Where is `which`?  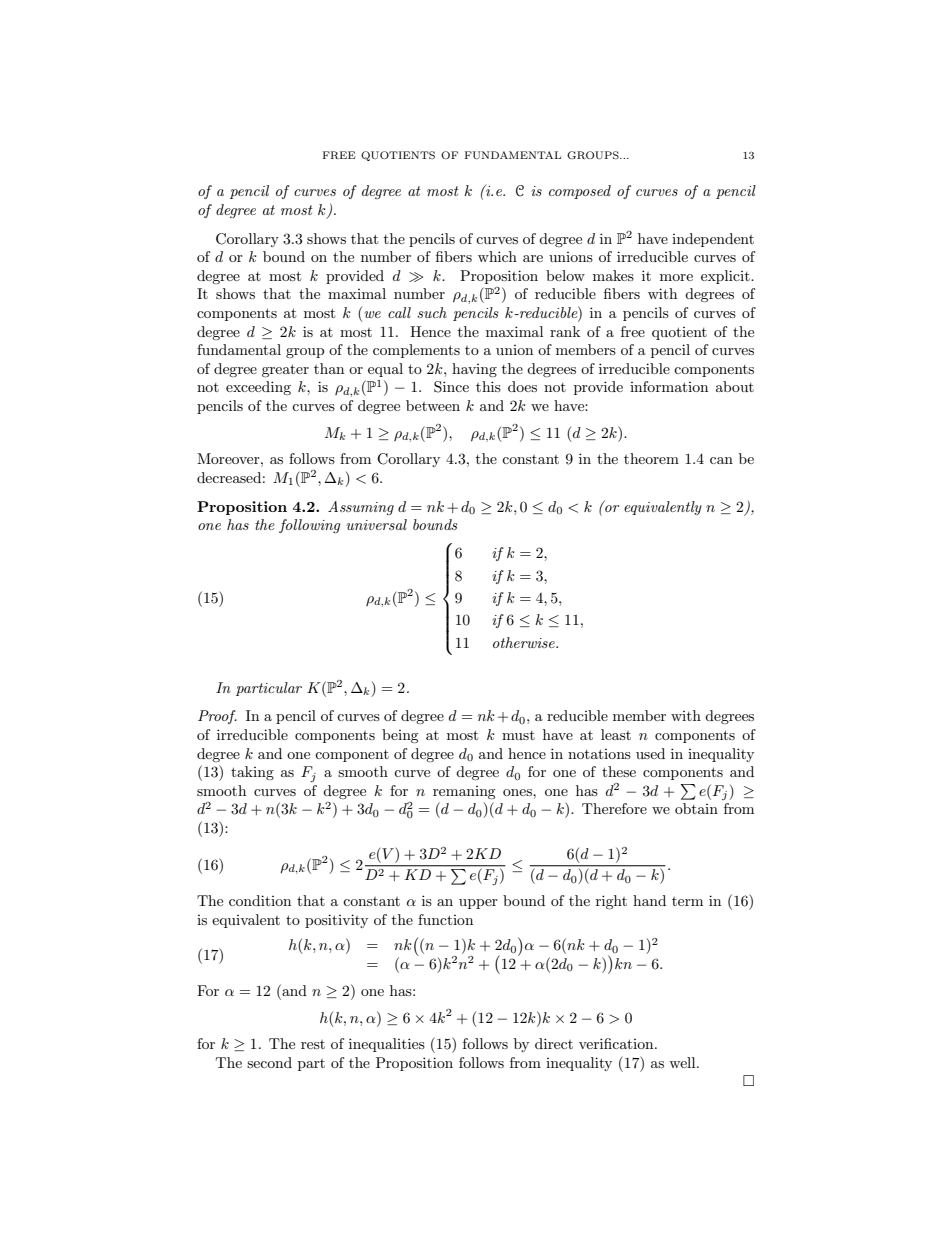
which is located at coordinates (497, 256).
